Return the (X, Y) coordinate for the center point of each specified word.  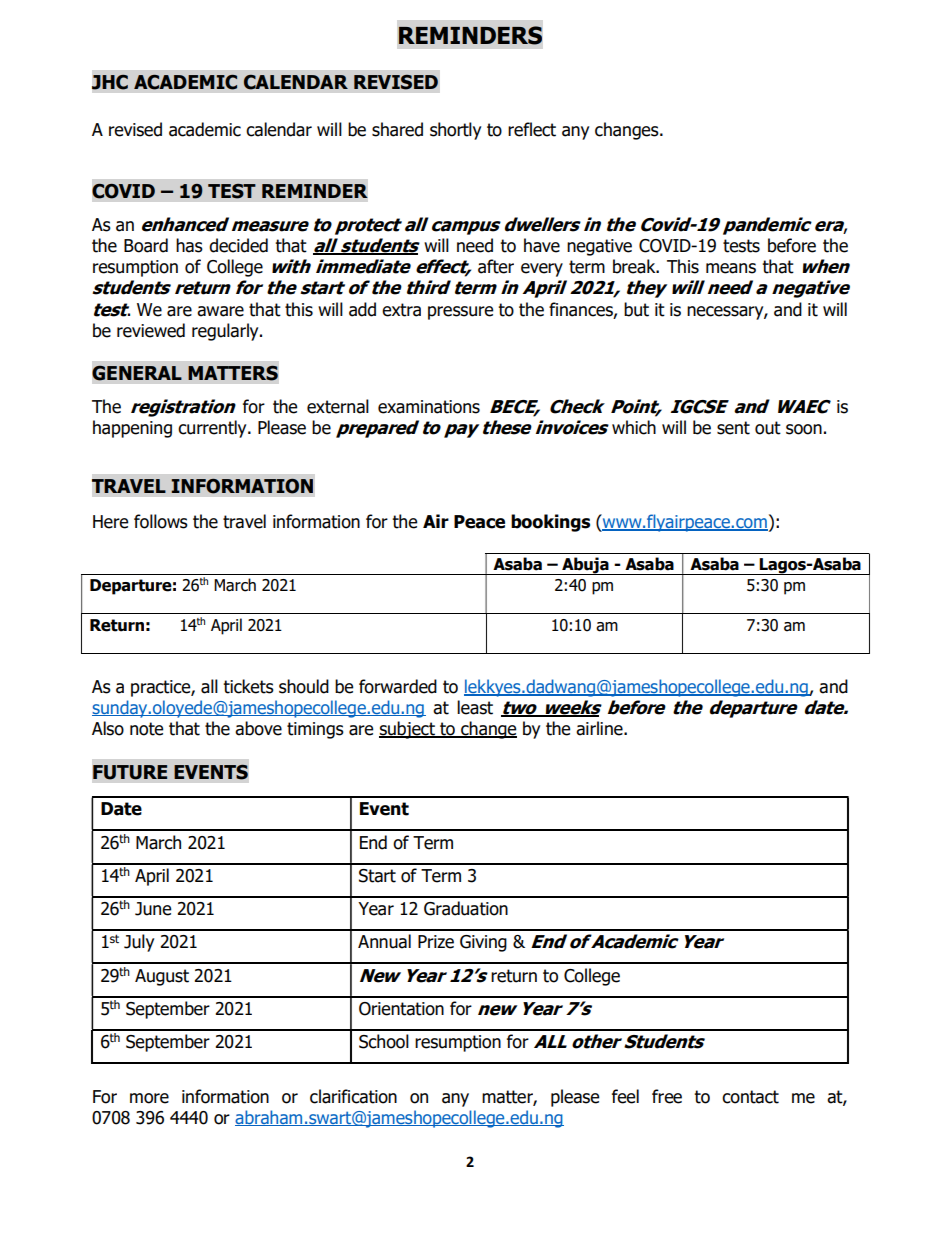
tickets (248, 686)
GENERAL (137, 373)
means (731, 268)
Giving (483, 943)
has (189, 245)
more (149, 1098)
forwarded (398, 686)
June (153, 909)
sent (733, 428)
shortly (455, 131)
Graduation (466, 908)
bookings (550, 523)
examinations (429, 407)
